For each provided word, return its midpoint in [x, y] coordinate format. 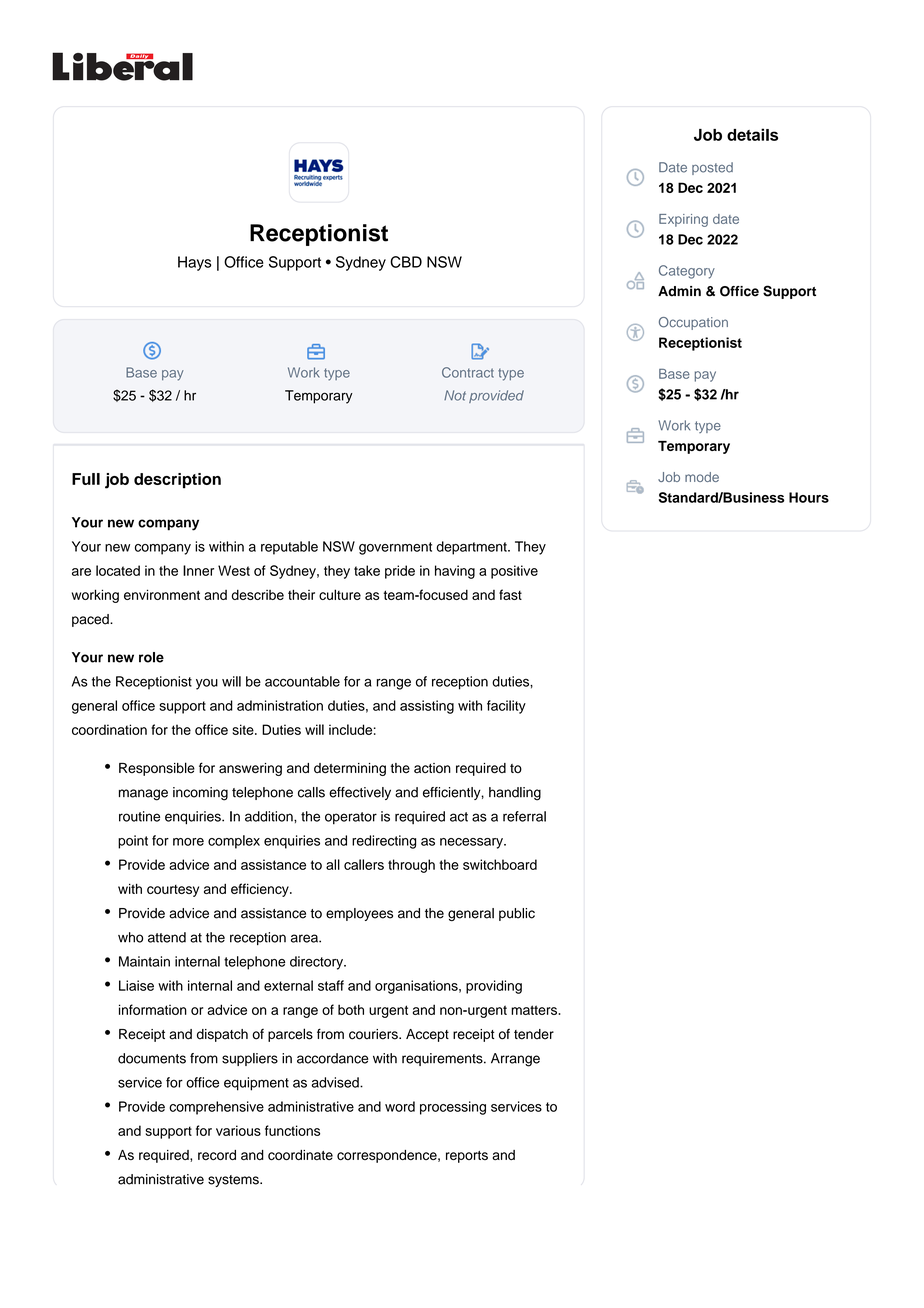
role [151, 657]
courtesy [173, 891]
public [517, 914]
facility [506, 707]
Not [455, 395]
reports [467, 1157]
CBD [406, 262]
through [411, 866]
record [217, 1155]
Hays [194, 263]
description [177, 481]
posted [712, 168]
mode [702, 477]
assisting [427, 707]
